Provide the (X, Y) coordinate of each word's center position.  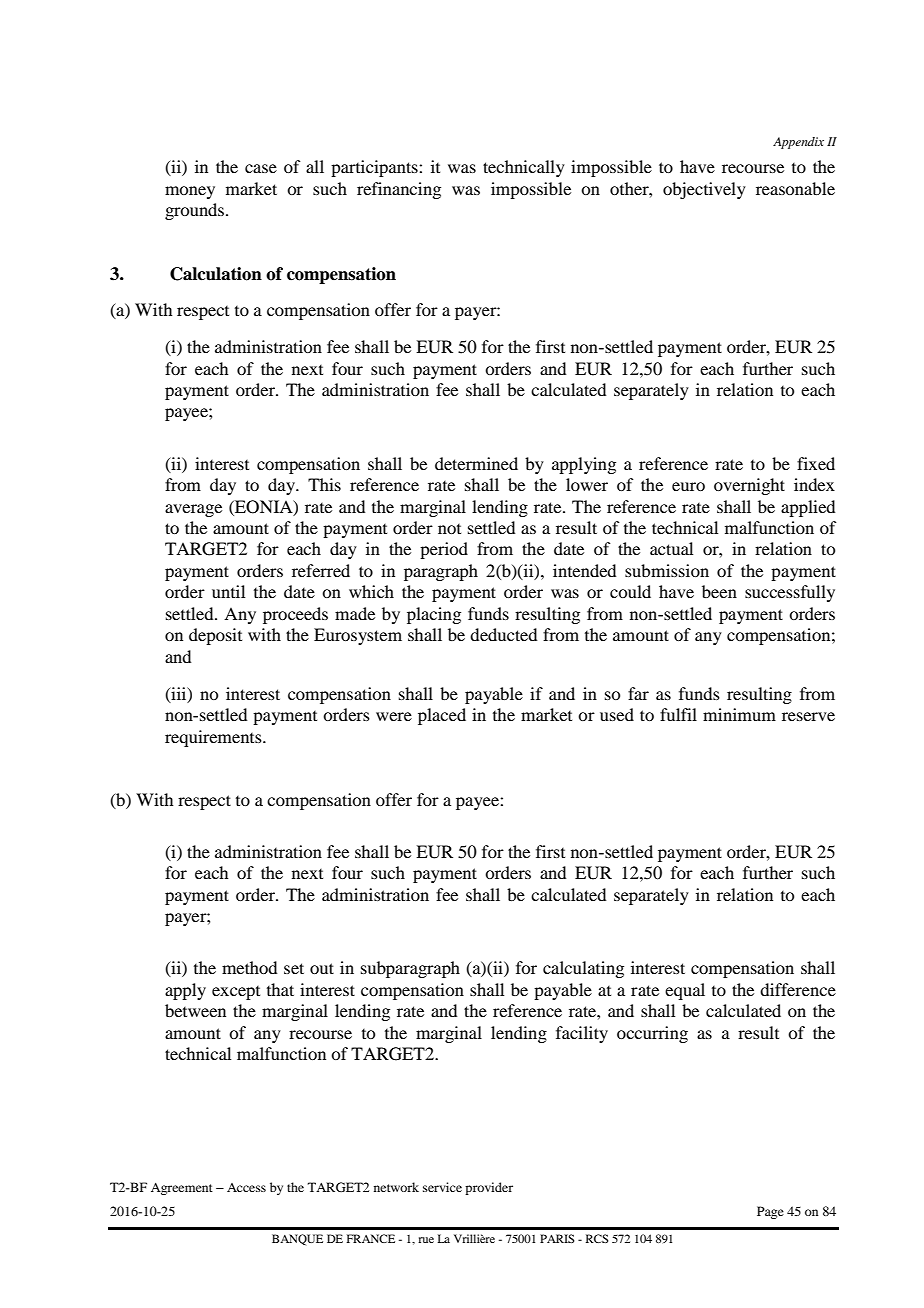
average (193, 510)
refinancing (399, 190)
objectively (704, 190)
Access (246, 1187)
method (249, 967)
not (449, 529)
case (261, 168)
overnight (749, 486)
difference (798, 989)
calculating (583, 969)
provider (489, 1188)
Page (770, 1212)
